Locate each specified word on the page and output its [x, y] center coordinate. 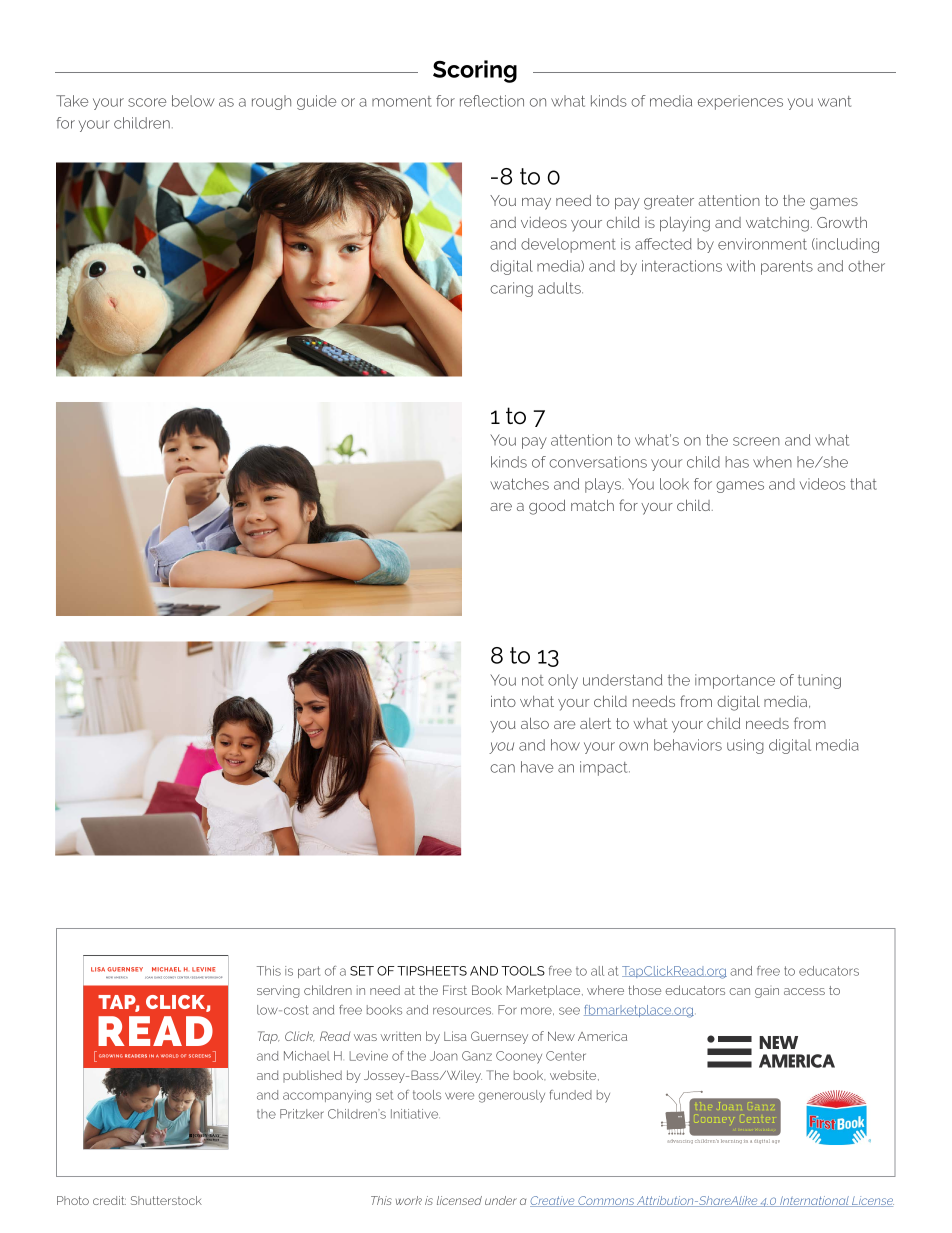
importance [735, 681]
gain [767, 993]
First [455, 990]
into [503, 701]
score [147, 102]
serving [278, 991]
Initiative [415, 1114]
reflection [492, 101]
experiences [740, 102]
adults [560, 288]
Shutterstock [166, 1200]
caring [511, 289]
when [772, 462]
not [532, 680]
